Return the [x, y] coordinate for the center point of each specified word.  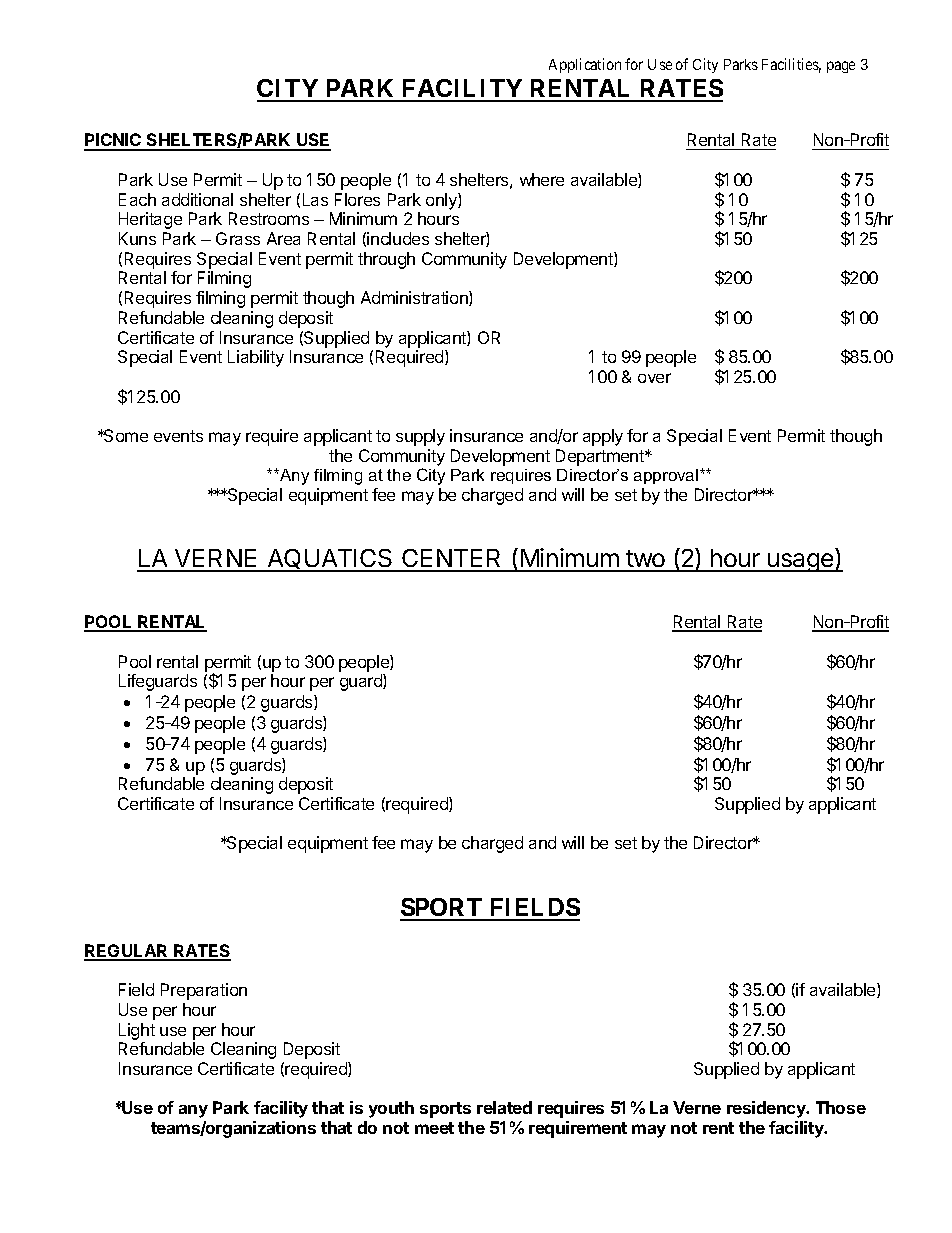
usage [801, 562]
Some [125, 435]
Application [585, 65]
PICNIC [114, 141]
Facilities [791, 65]
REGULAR [127, 952]
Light [137, 1031]
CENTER [452, 560]
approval [667, 476]
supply [420, 437]
